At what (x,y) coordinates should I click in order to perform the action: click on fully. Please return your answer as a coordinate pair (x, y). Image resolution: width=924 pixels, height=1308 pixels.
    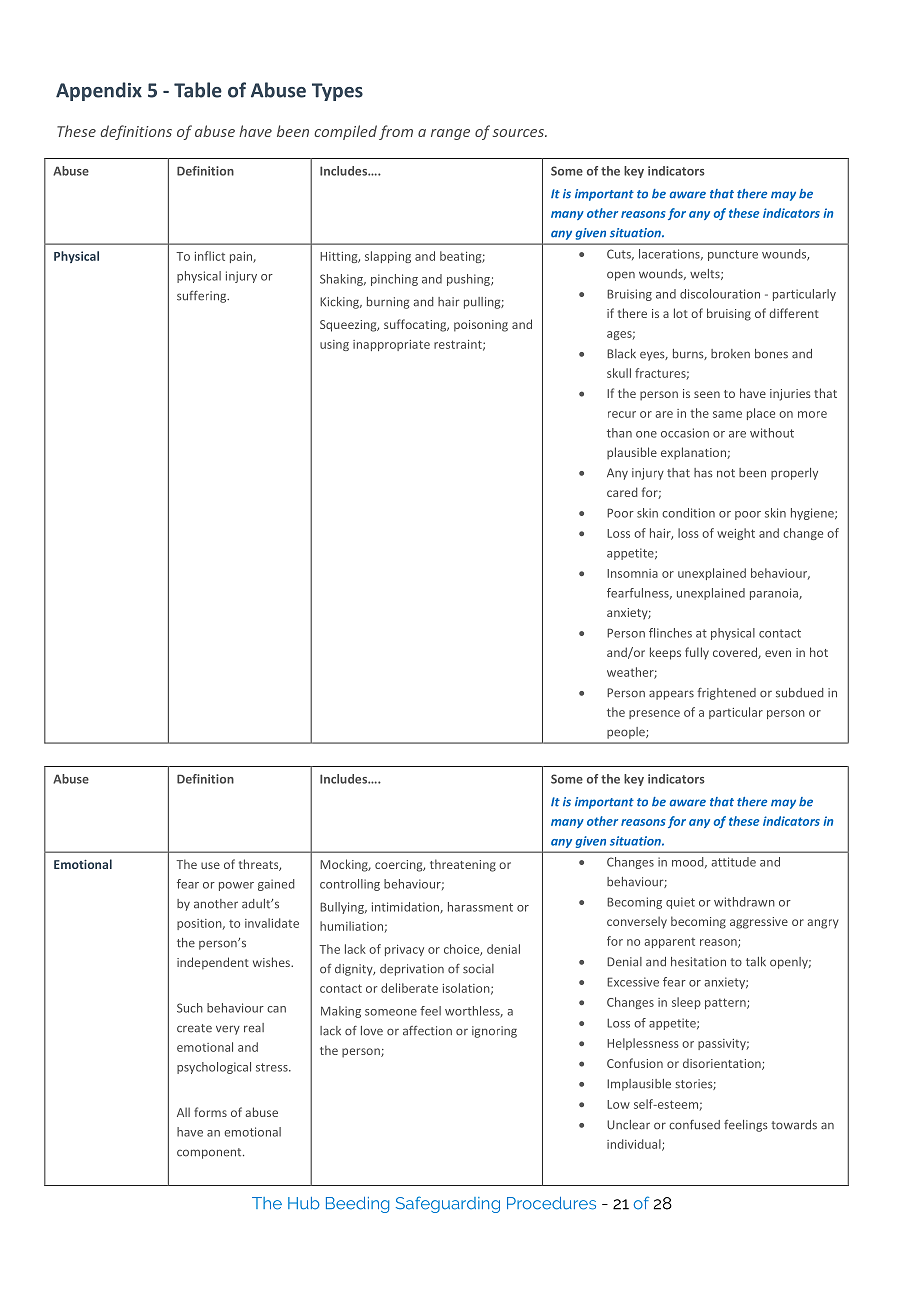
    Looking at the image, I should click on (697, 653).
